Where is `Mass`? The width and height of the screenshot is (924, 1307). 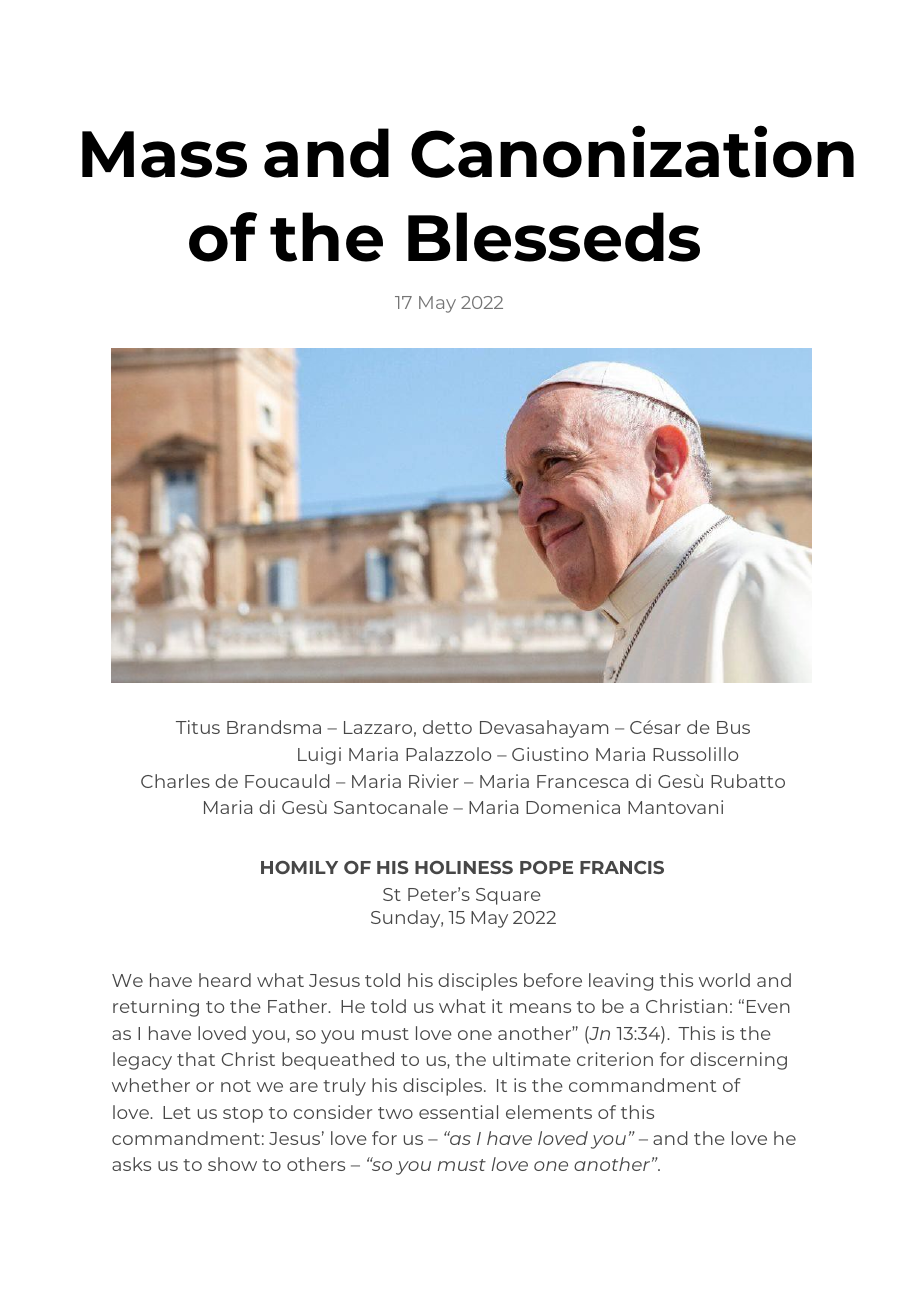 Mass is located at coordinates (164, 154).
